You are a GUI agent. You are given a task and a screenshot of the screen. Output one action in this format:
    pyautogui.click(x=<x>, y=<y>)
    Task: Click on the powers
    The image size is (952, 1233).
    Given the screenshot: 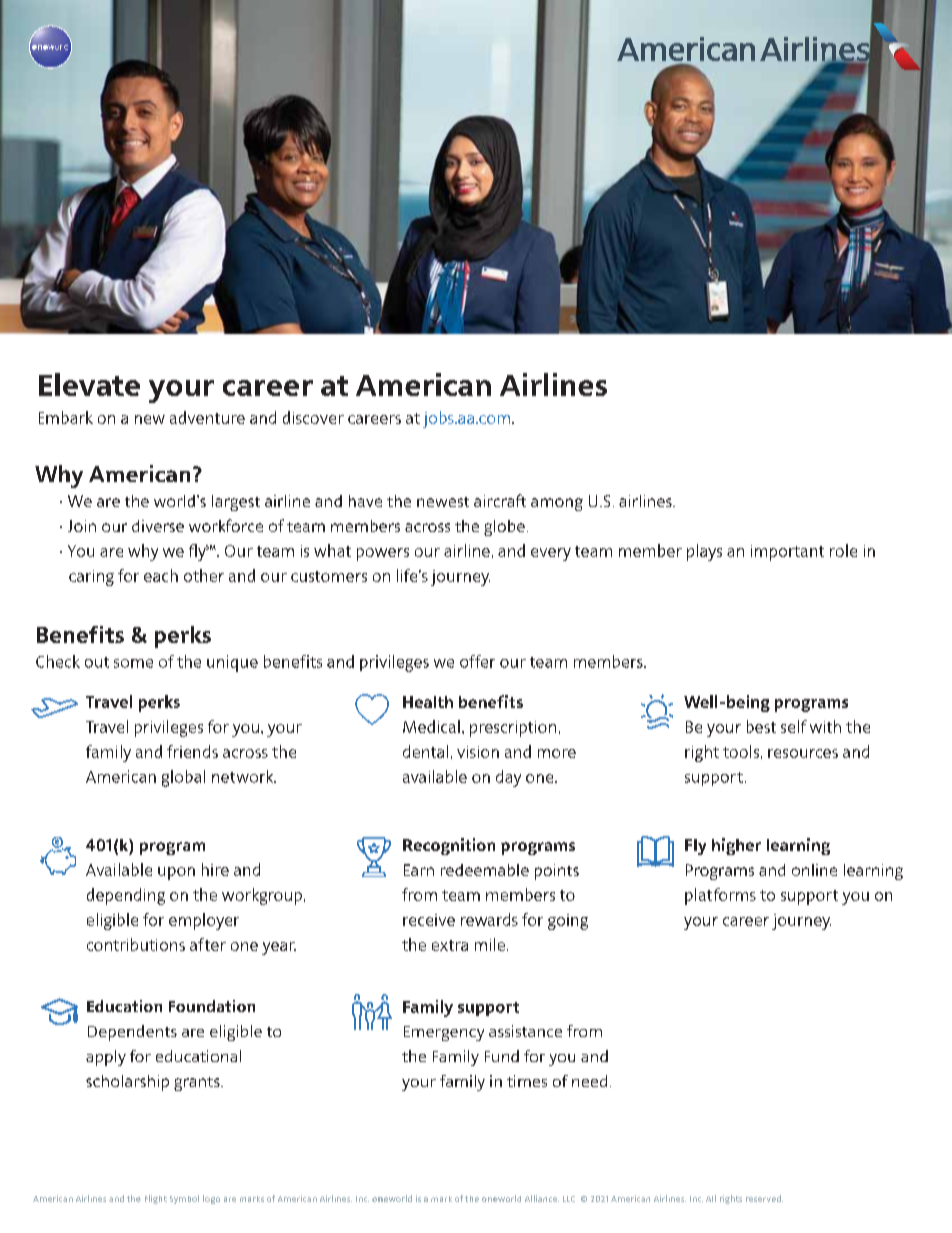 What is the action you would take?
    pyautogui.click(x=383, y=554)
